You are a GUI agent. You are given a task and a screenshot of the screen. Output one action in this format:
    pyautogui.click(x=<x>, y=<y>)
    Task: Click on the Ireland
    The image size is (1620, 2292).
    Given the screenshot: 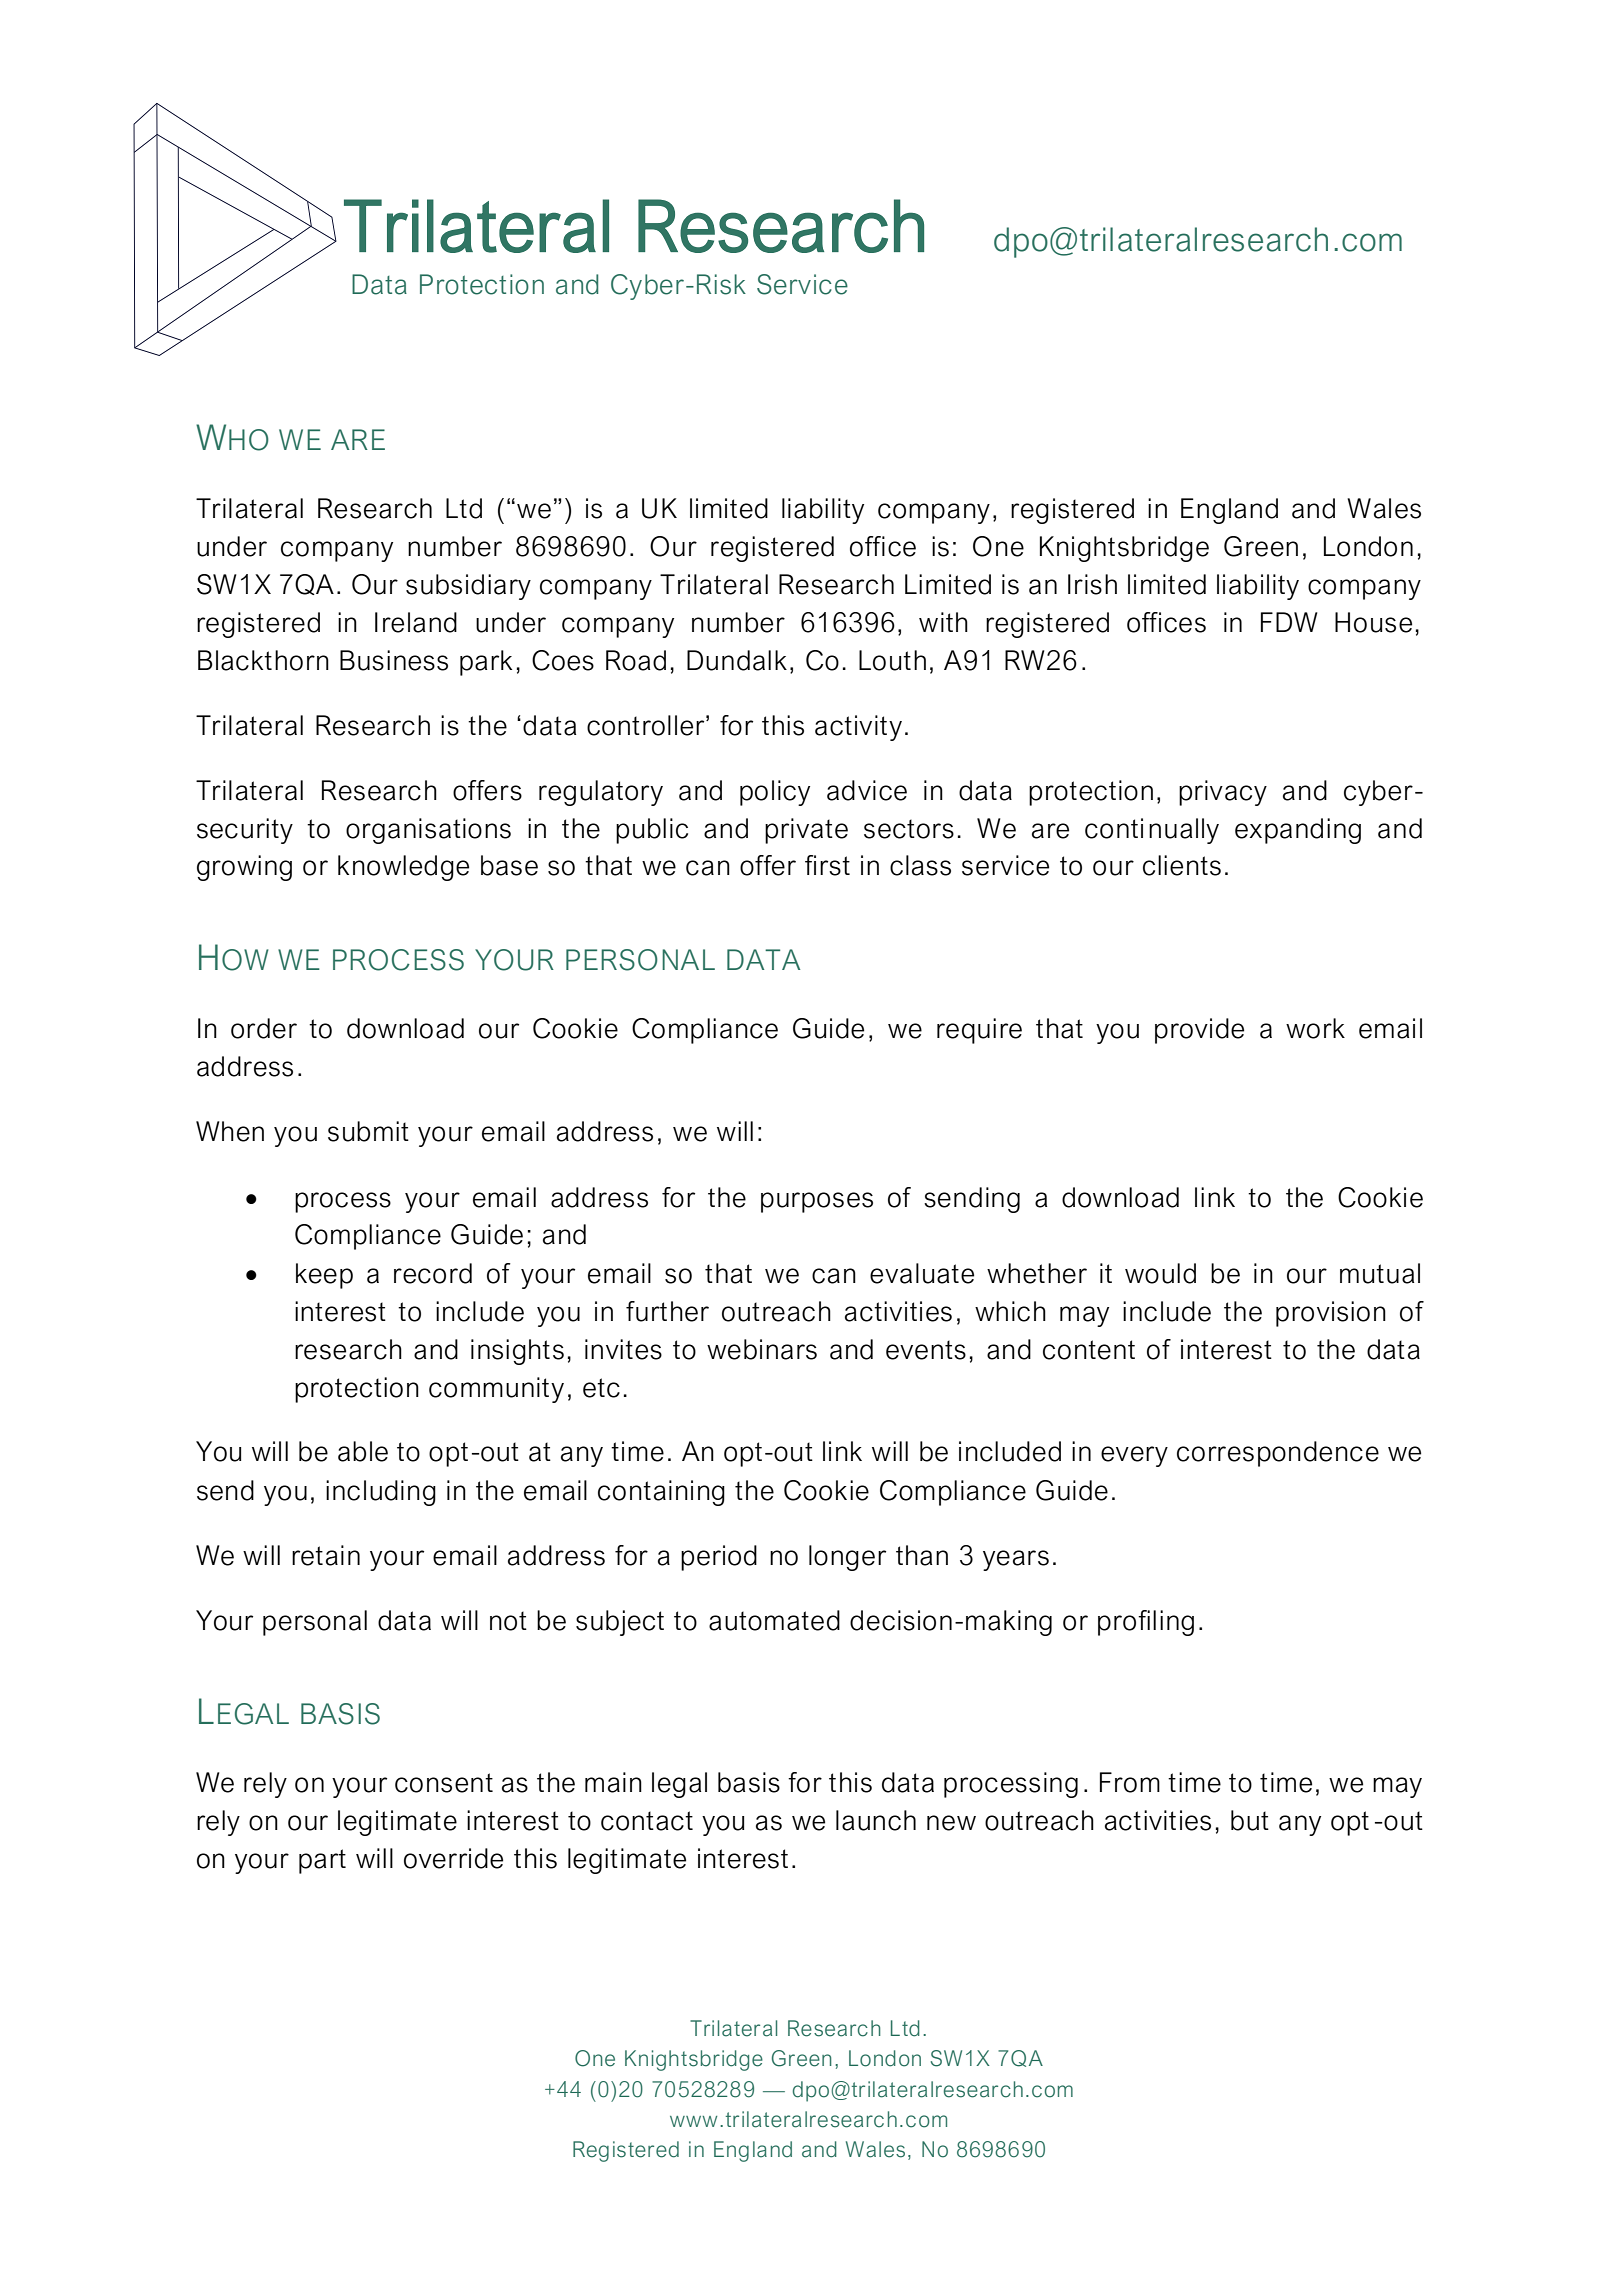 What is the action you would take?
    pyautogui.click(x=416, y=622)
